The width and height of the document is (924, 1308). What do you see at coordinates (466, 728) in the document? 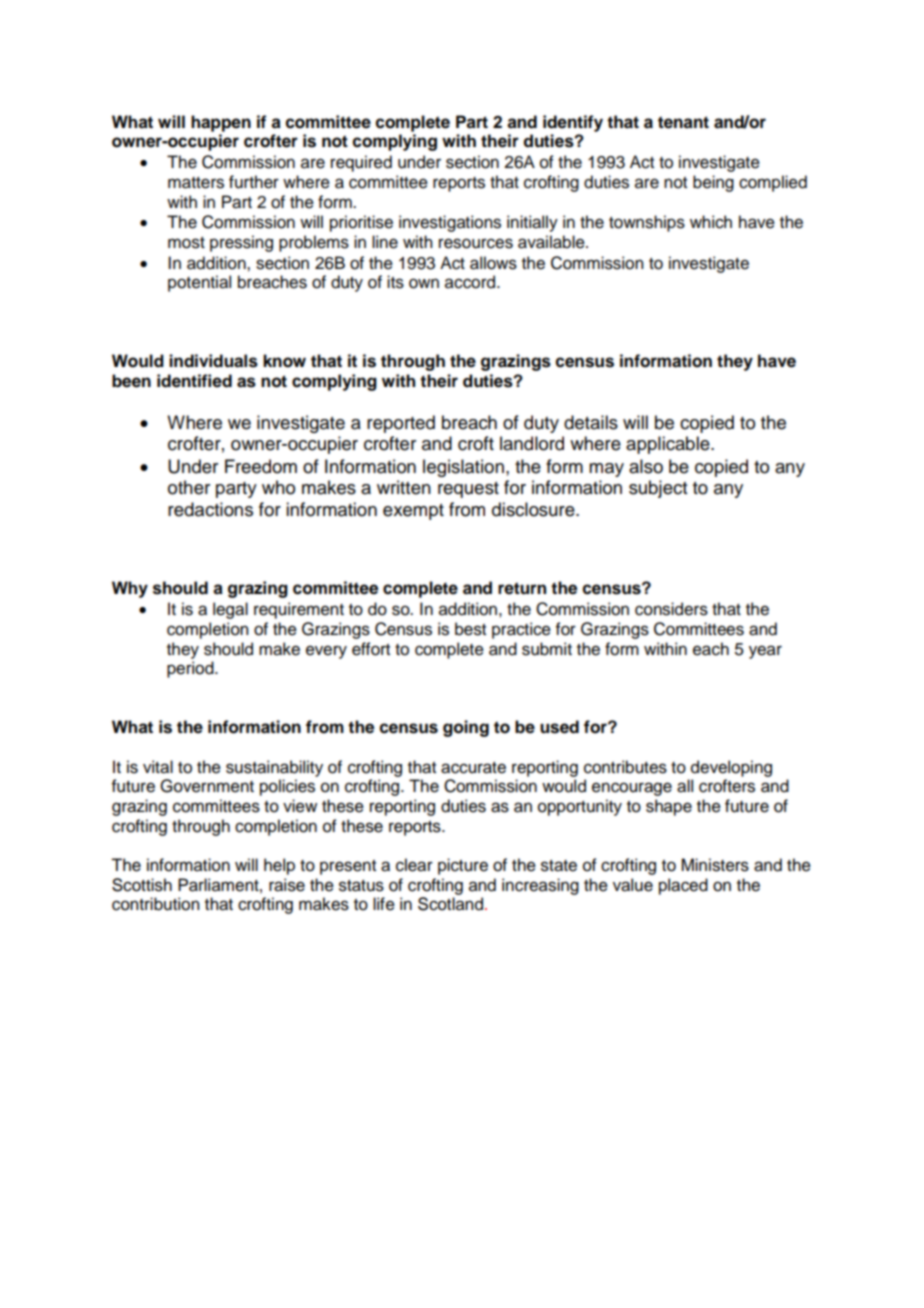
I see `going` at bounding box center [466, 728].
